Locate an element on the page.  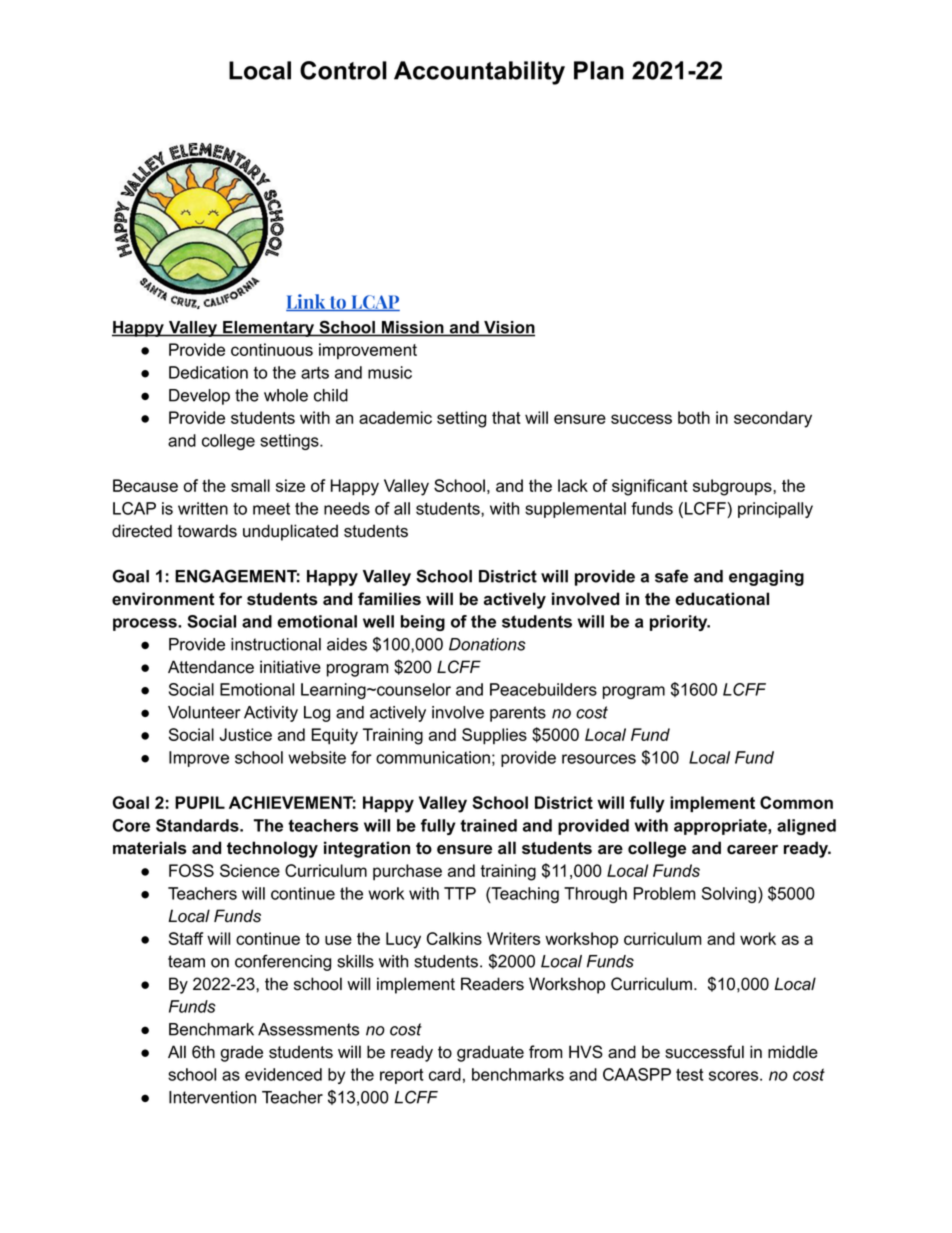
Control is located at coordinates (343, 70).
